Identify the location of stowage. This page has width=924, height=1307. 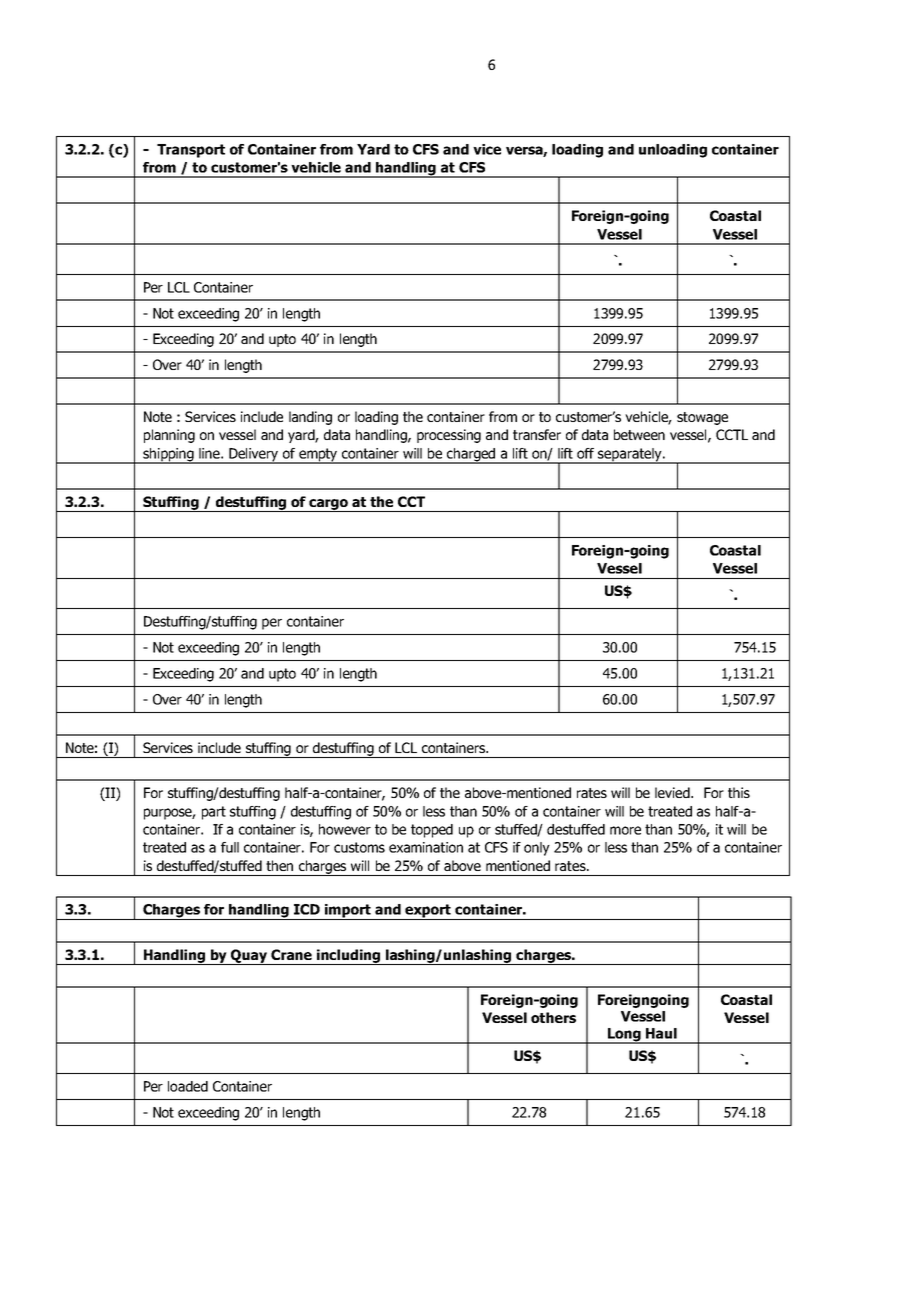
(702, 418).
